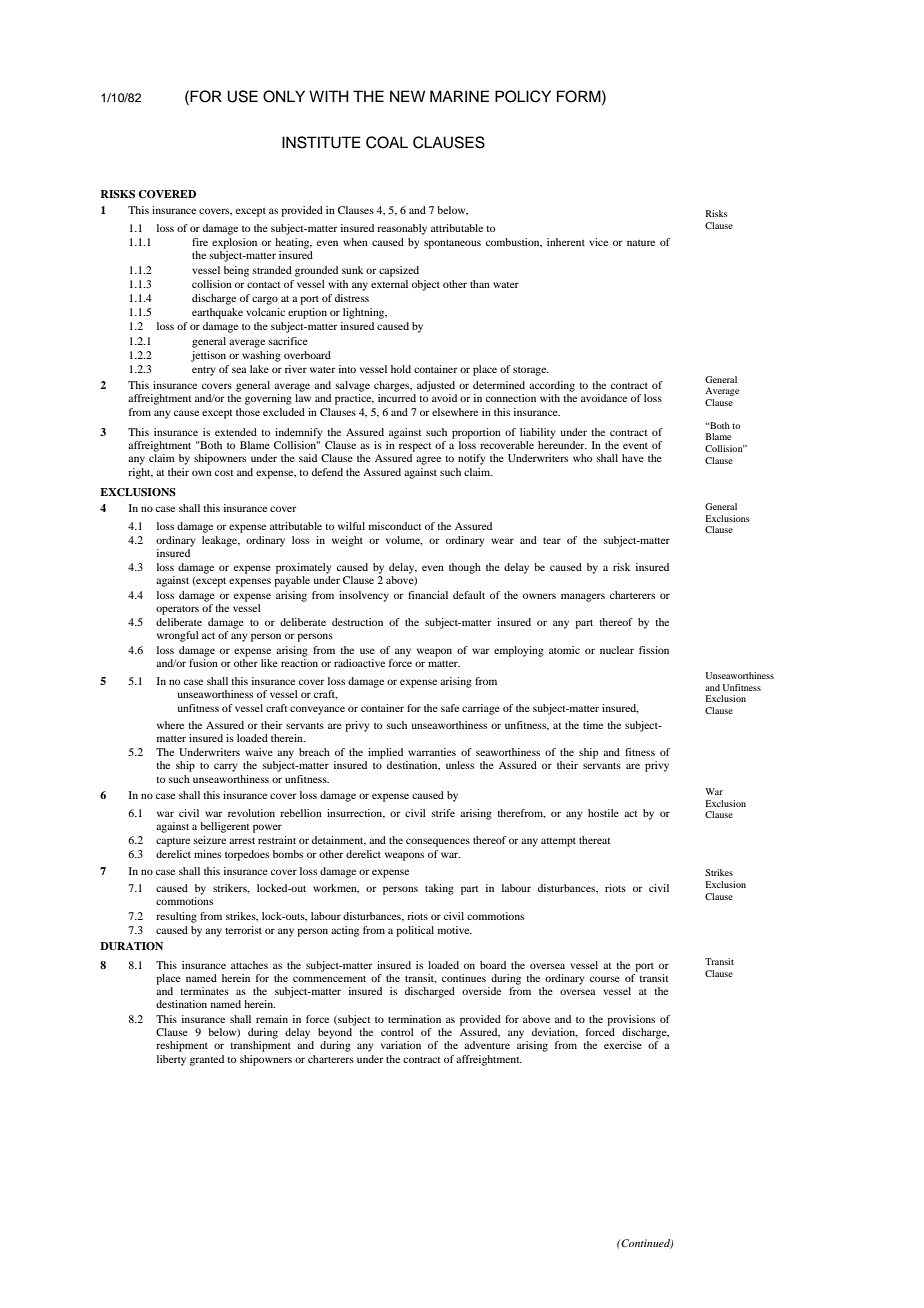 This document has width=924, height=1308. What do you see at coordinates (225, 767) in the document?
I see `carry` at bounding box center [225, 767].
